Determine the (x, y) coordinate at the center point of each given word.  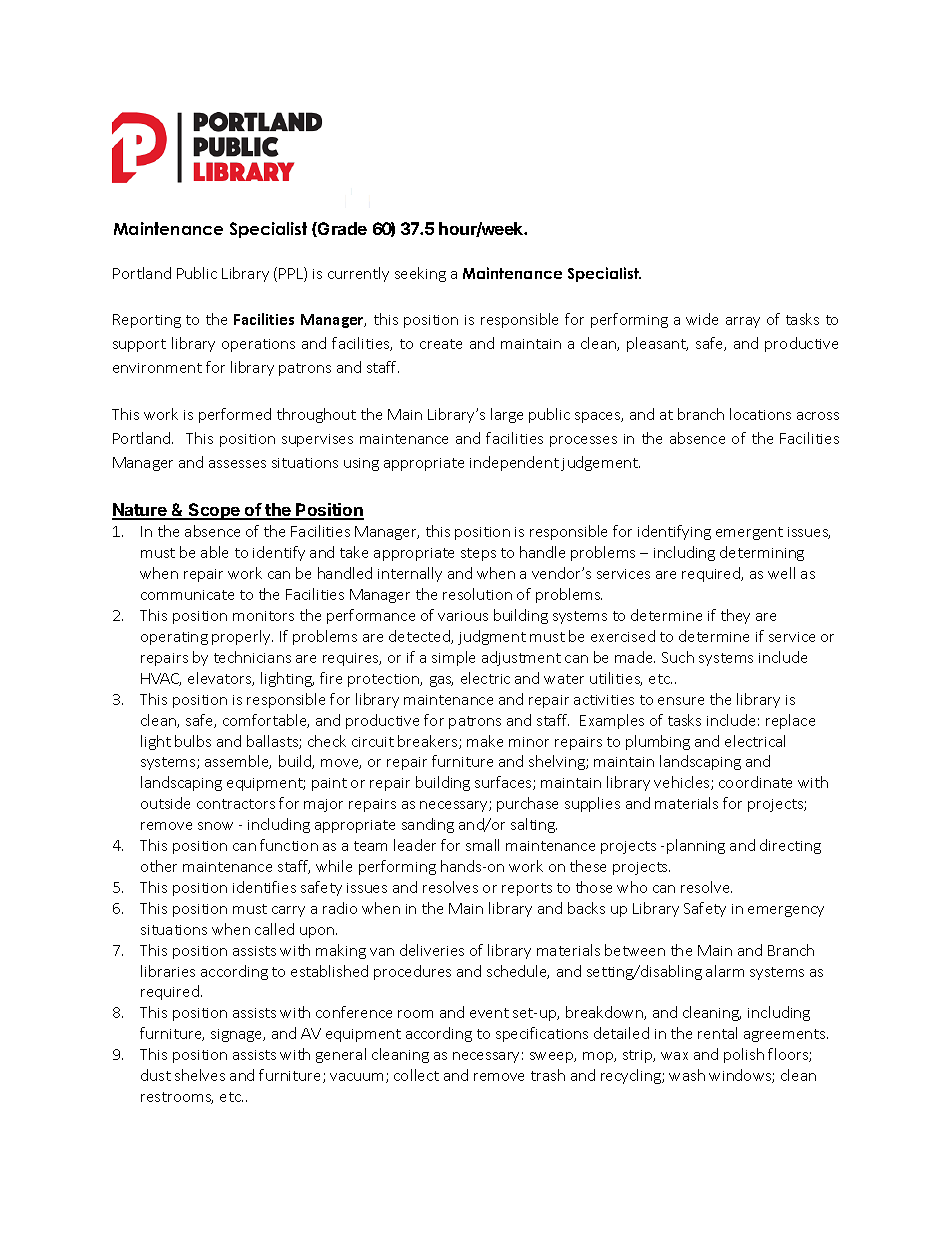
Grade (341, 229)
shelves (200, 1075)
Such (678, 657)
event (489, 1013)
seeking (420, 274)
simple (453, 658)
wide (702, 319)
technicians (252, 657)
